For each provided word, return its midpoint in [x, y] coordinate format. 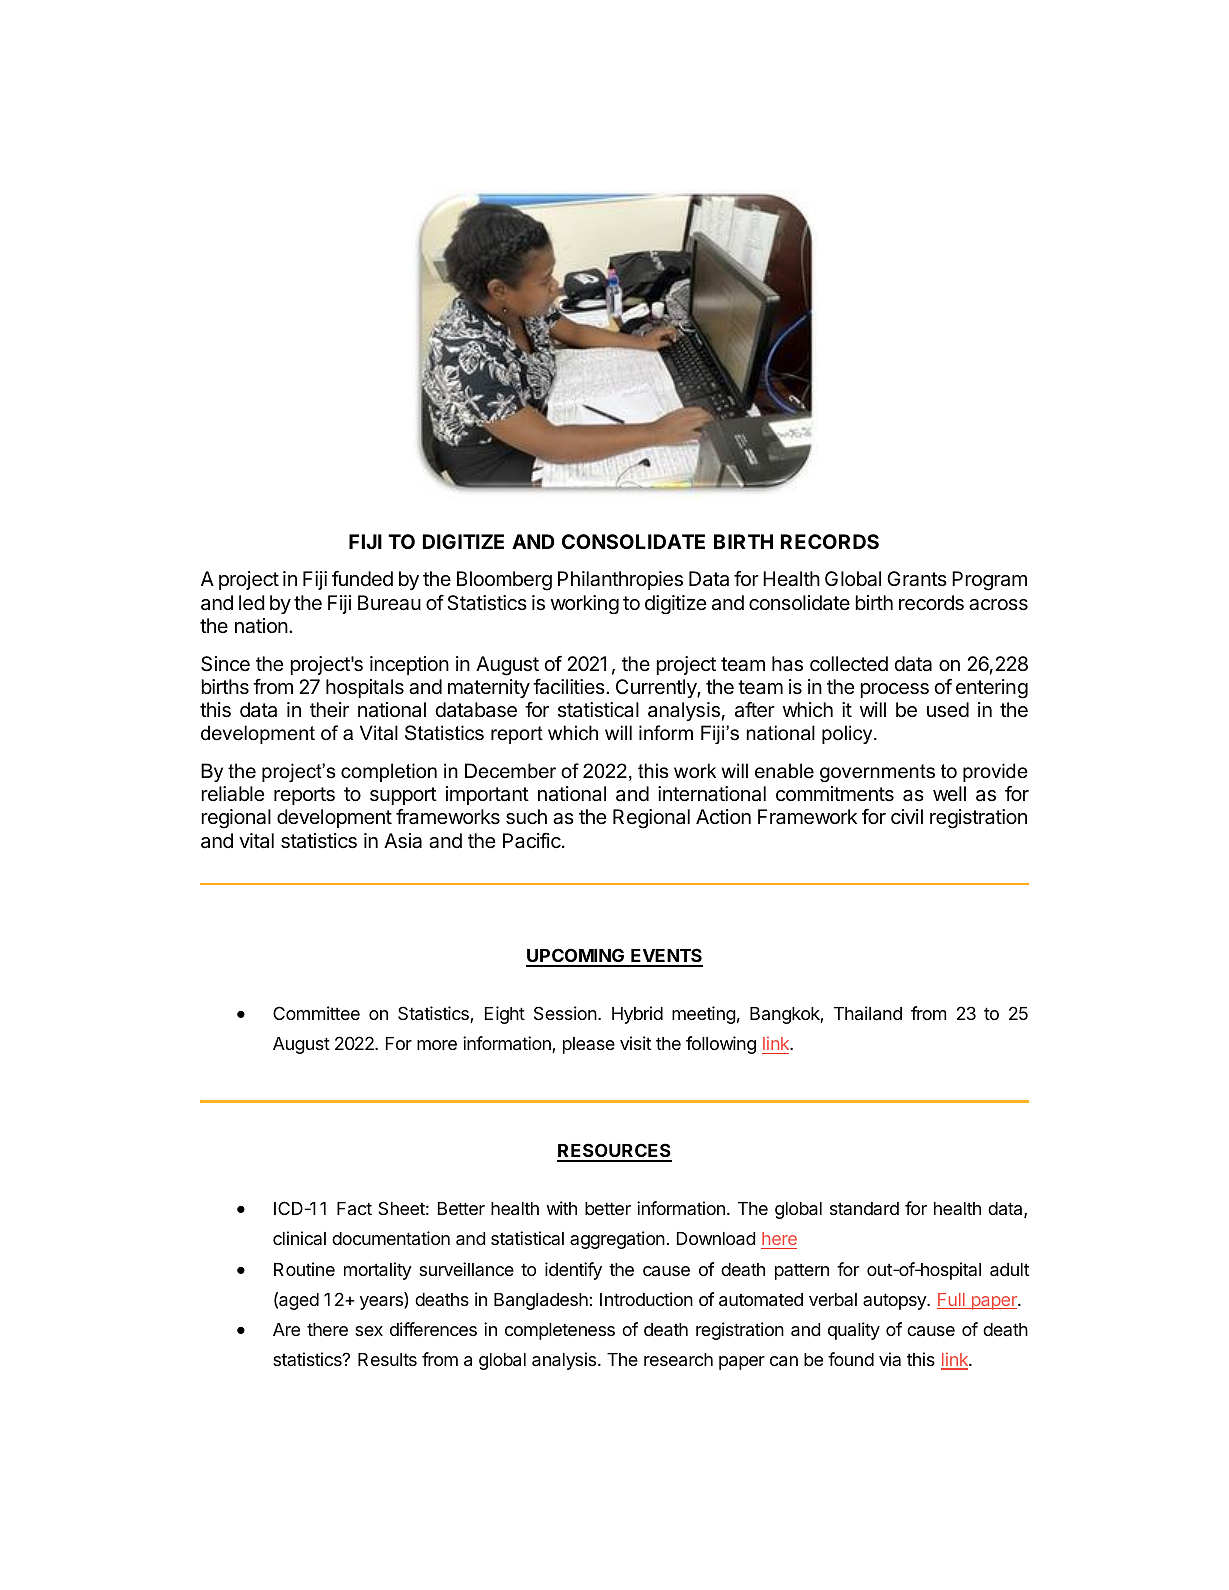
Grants [917, 579]
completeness [560, 1331]
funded [362, 578]
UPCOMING [576, 957]
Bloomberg [504, 581]
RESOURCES [614, 1152]
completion [389, 772]
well [949, 793]
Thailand [868, 1013]
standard [864, 1208]
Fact [354, 1208]
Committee [316, 1013]
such [526, 817]
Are [286, 1329]
